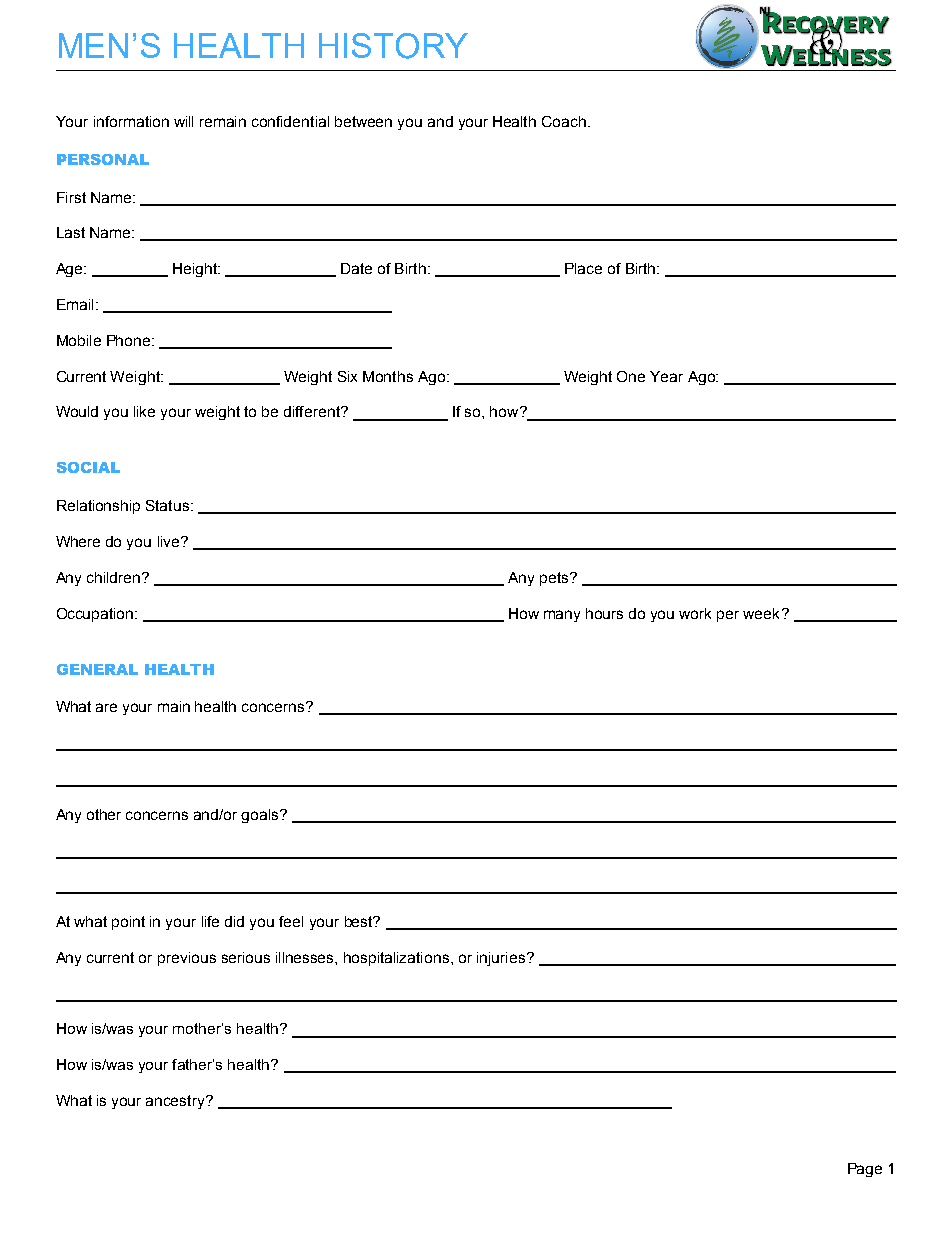  I want to click on Year, so click(666, 376).
